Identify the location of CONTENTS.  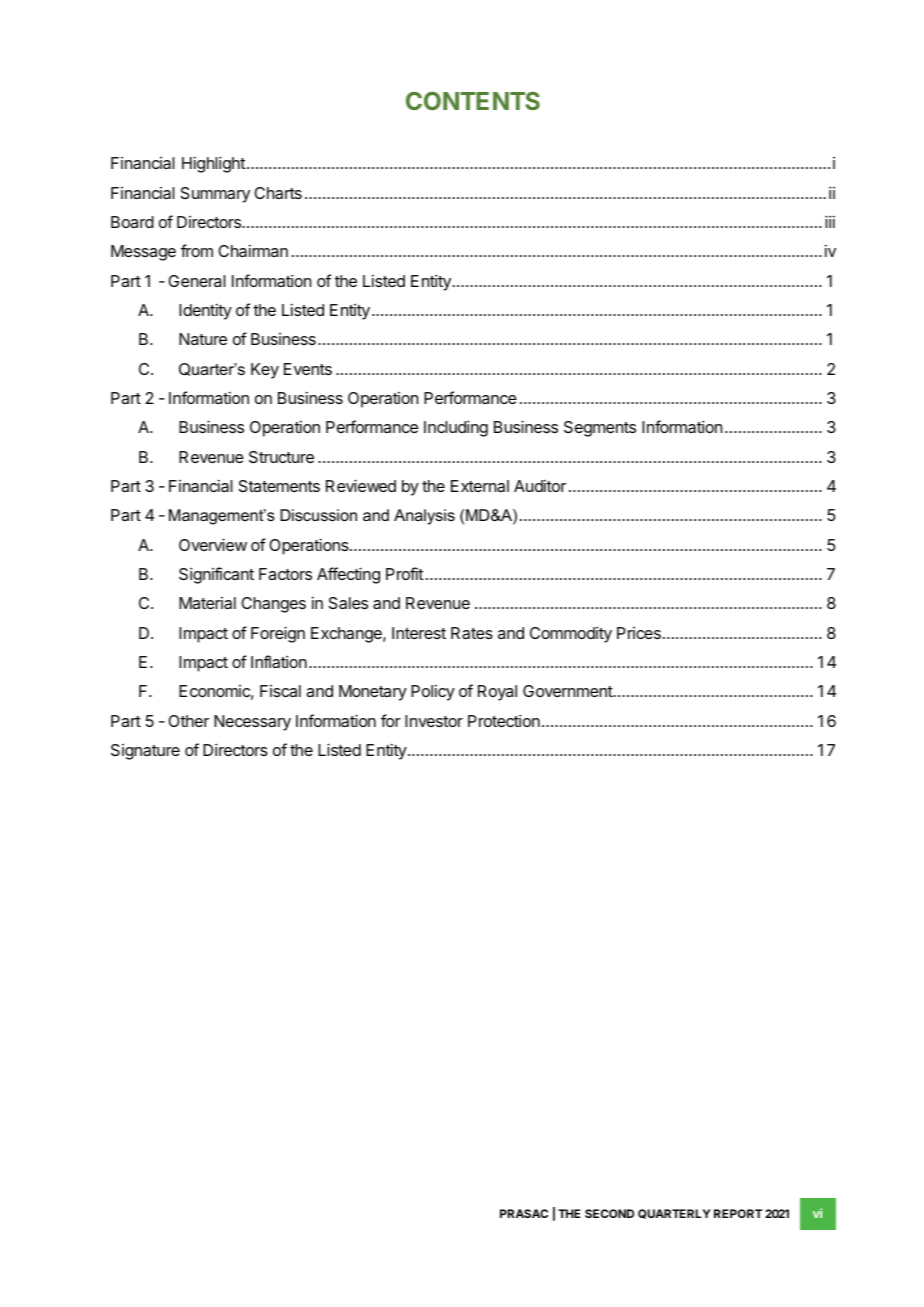
(473, 101).
